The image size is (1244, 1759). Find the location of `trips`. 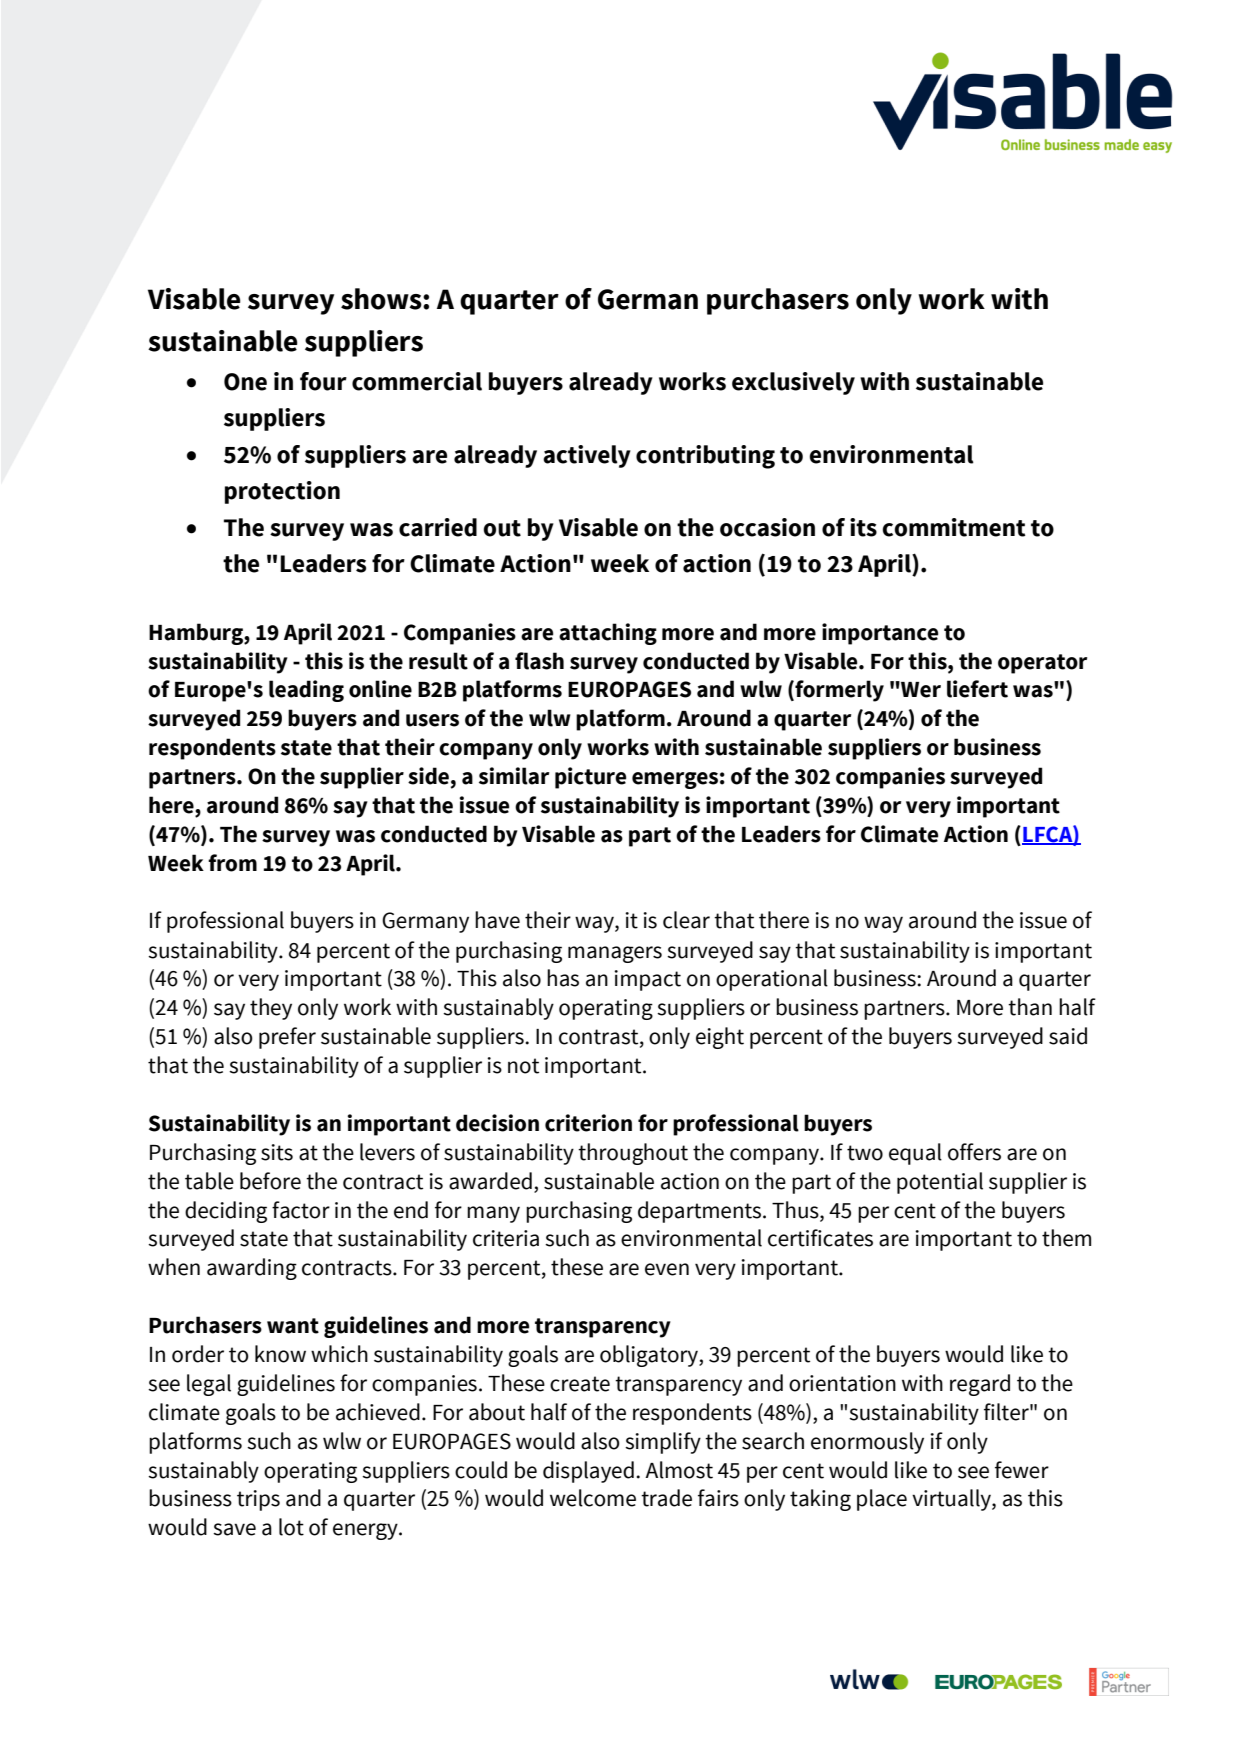

trips is located at coordinates (258, 1500).
